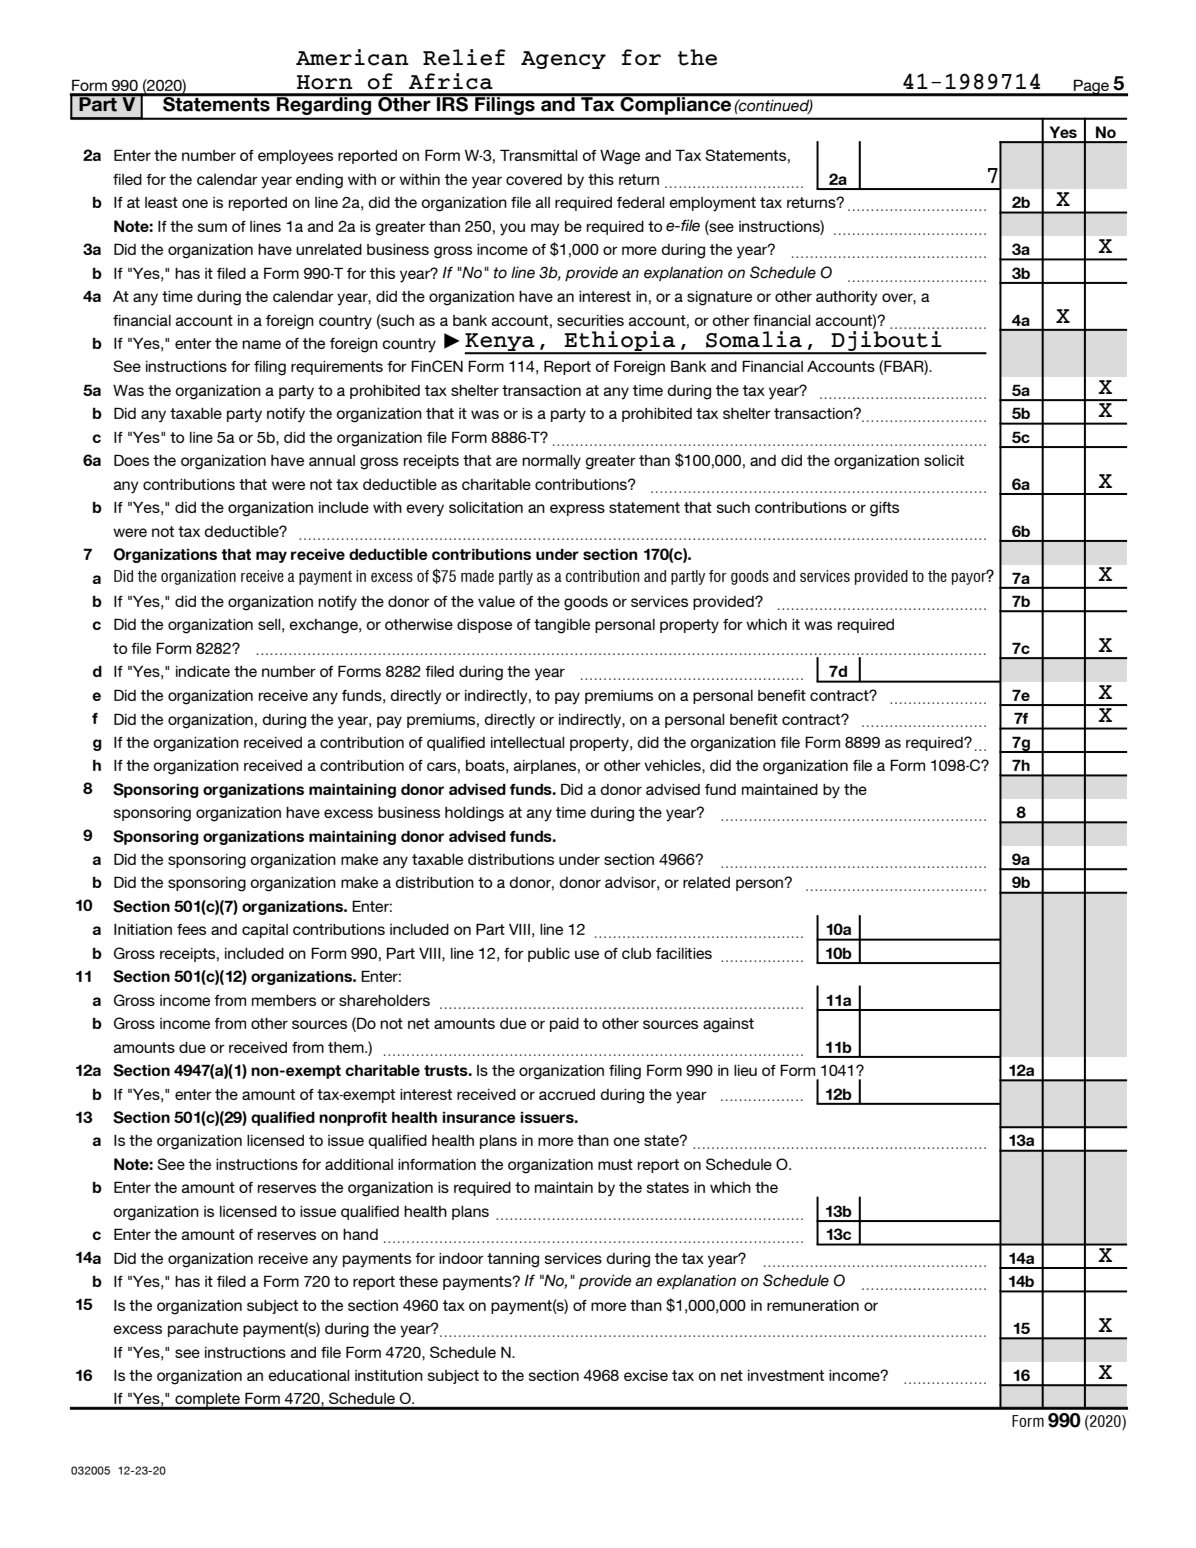  I want to click on against, so click(728, 1025).
